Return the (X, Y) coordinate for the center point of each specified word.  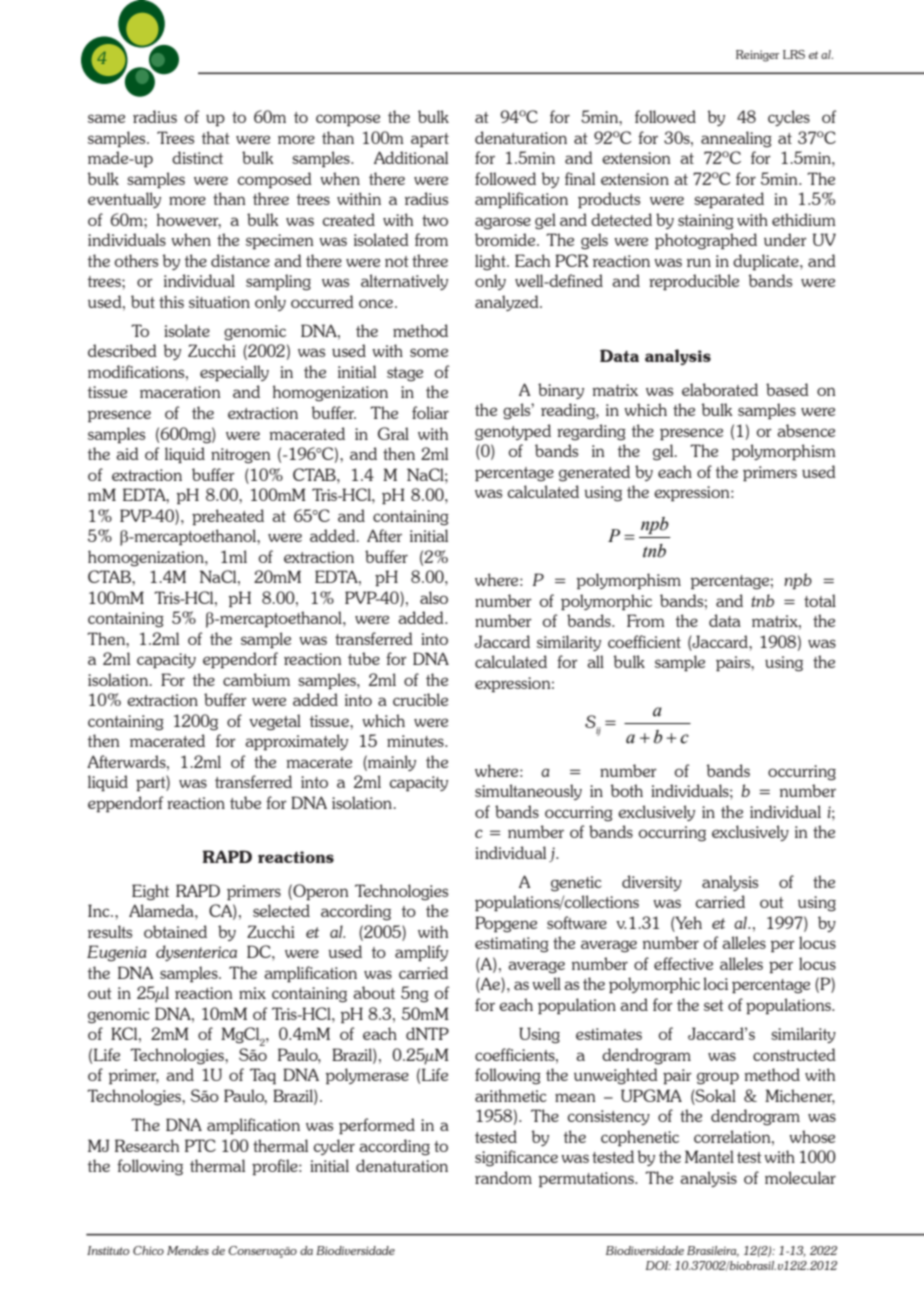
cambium (256, 679)
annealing (736, 139)
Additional (411, 157)
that (216, 137)
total (820, 600)
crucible (420, 699)
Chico (148, 1250)
